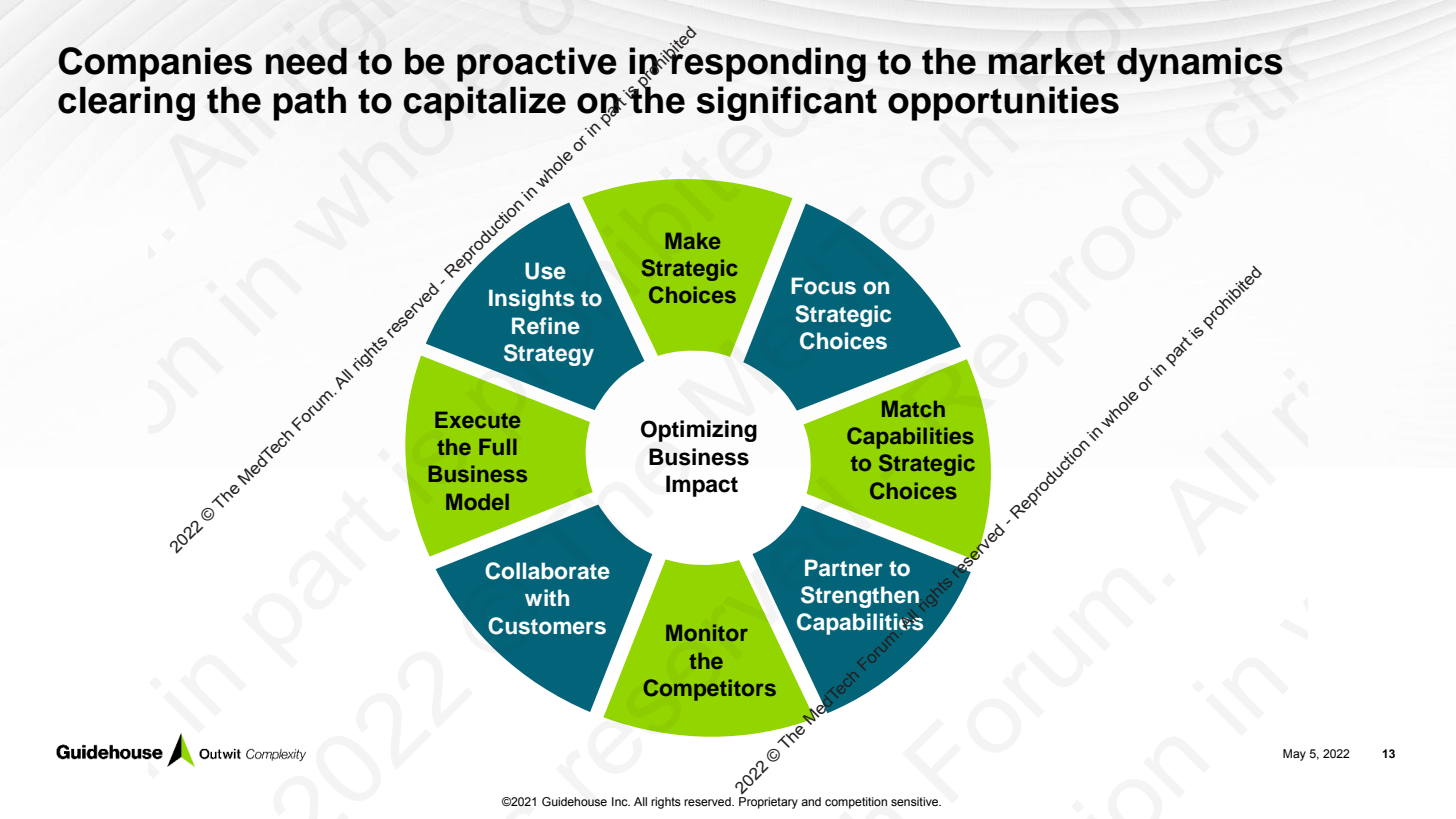  I want to click on Make, so click(692, 241).
